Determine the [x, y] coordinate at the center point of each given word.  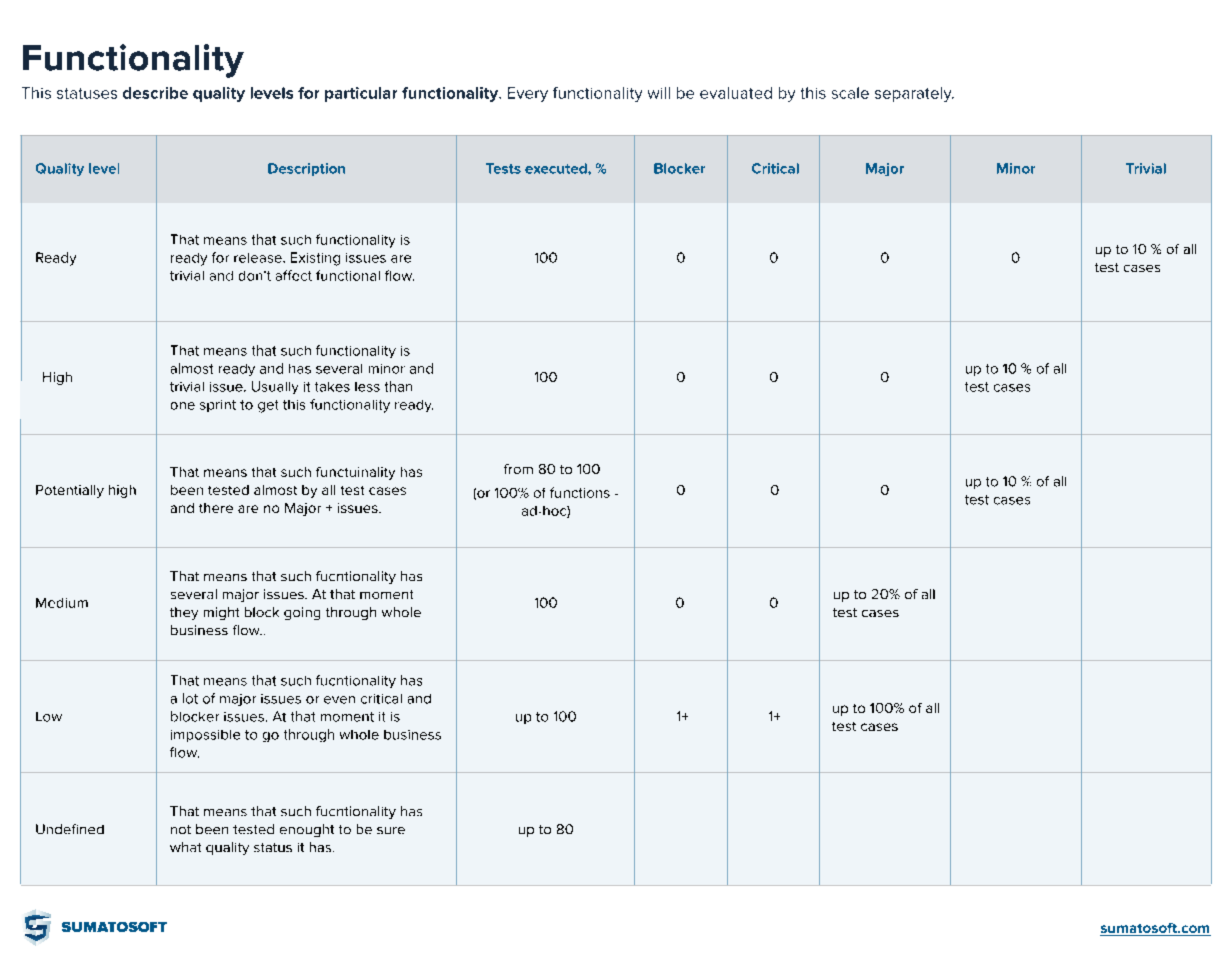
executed [557, 168]
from [518, 469]
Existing [315, 259]
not [181, 829]
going [302, 613]
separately [914, 94]
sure [391, 830]
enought [307, 830]
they [184, 613]
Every [528, 94]
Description [306, 169]
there [216, 508]
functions [580, 492]
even [339, 700]
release [259, 258]
